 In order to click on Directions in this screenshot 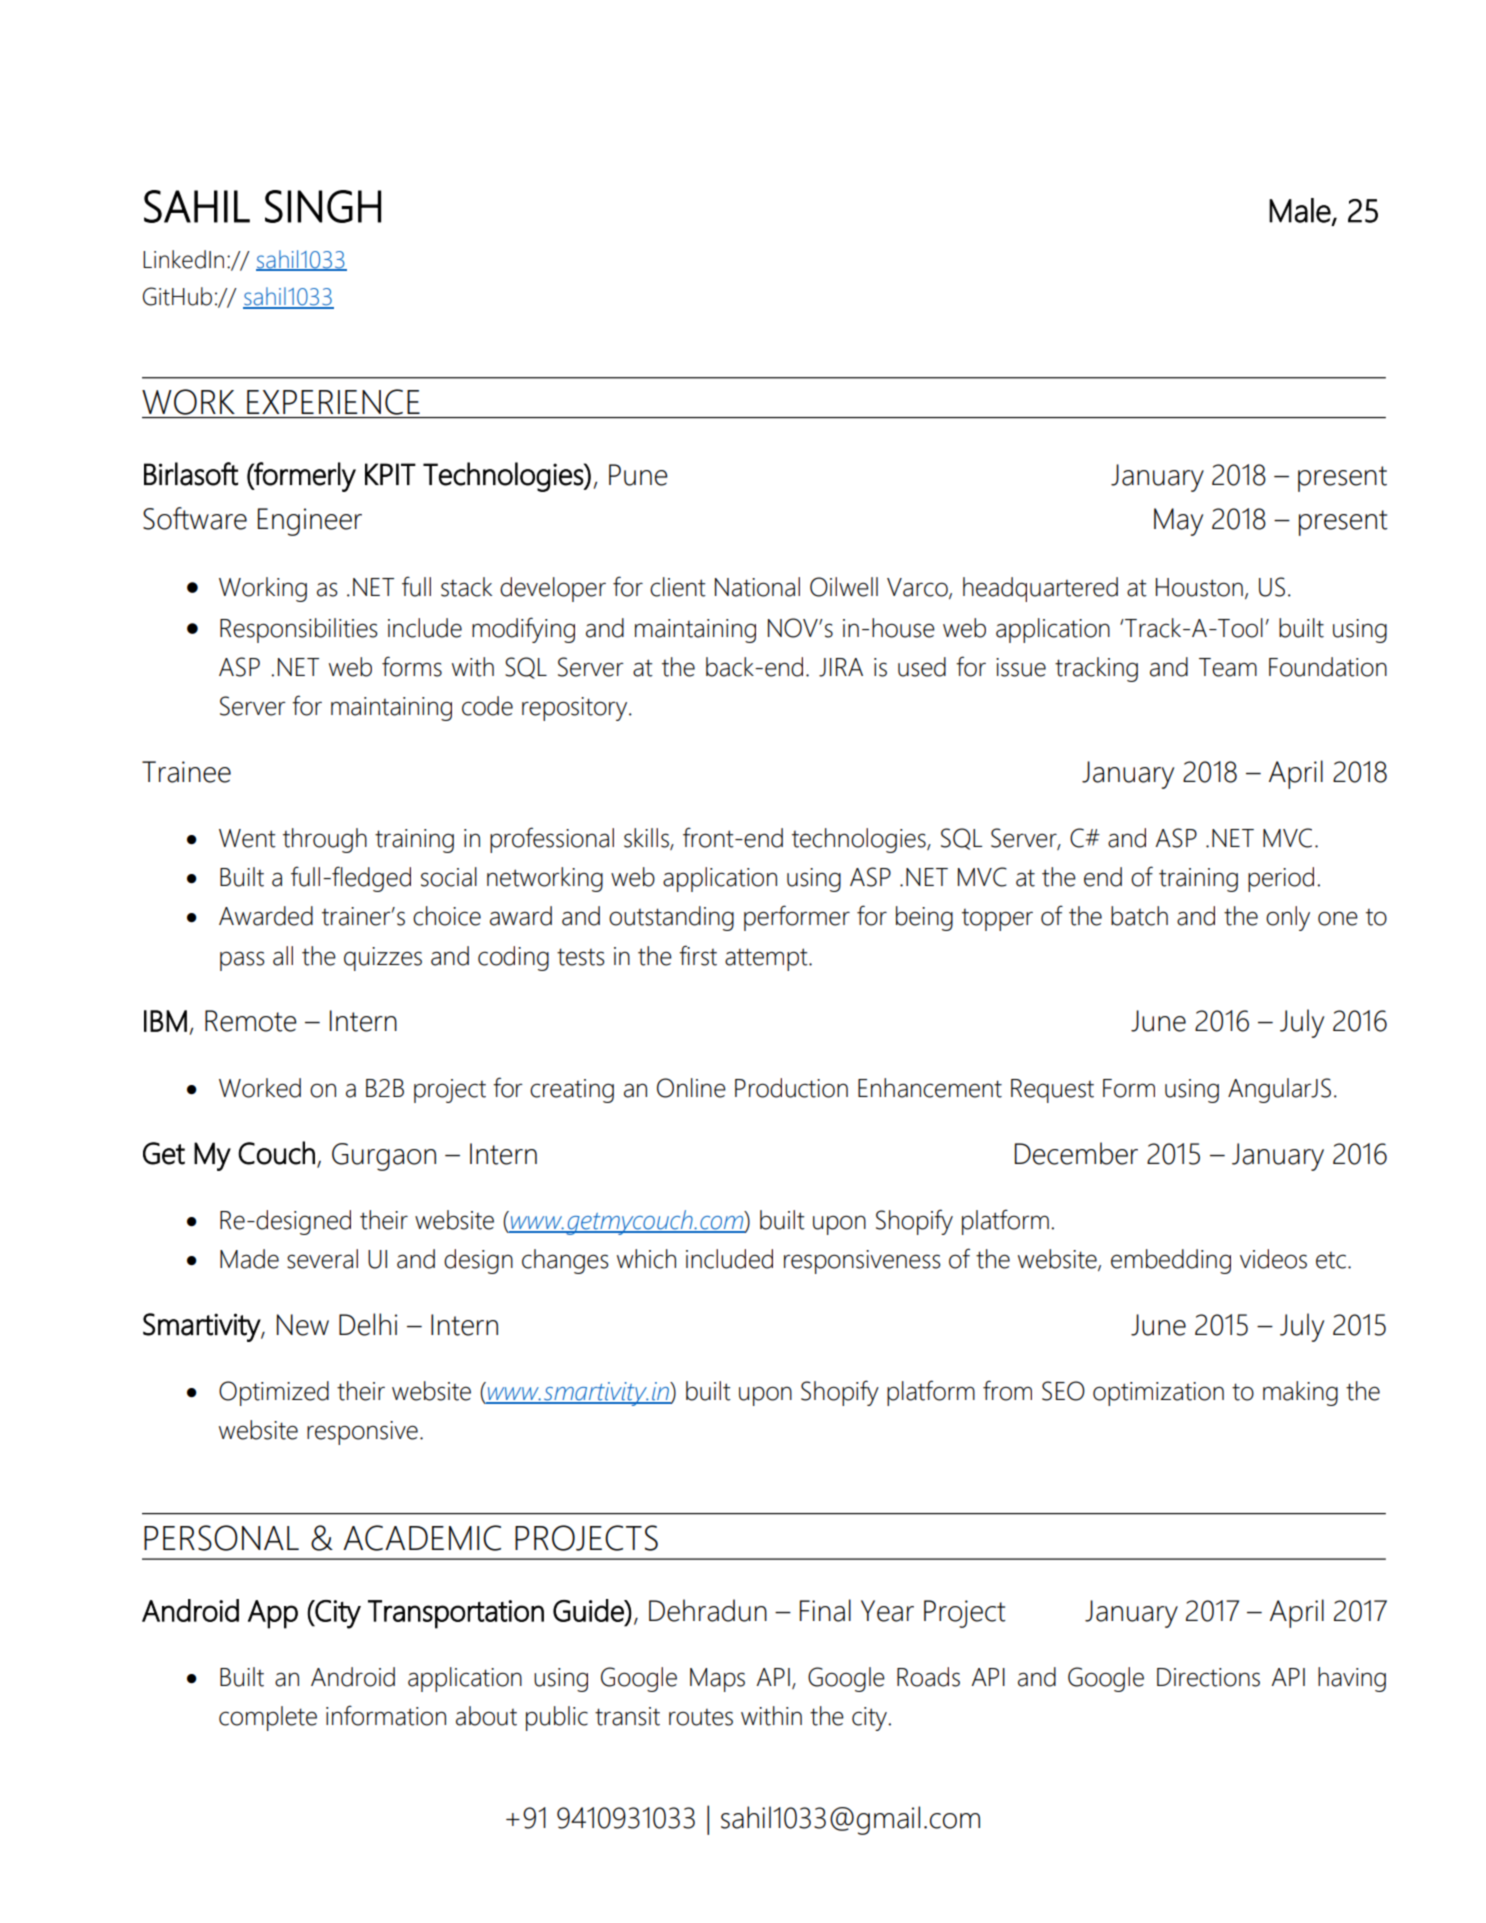, I will do `click(1208, 1677)`.
